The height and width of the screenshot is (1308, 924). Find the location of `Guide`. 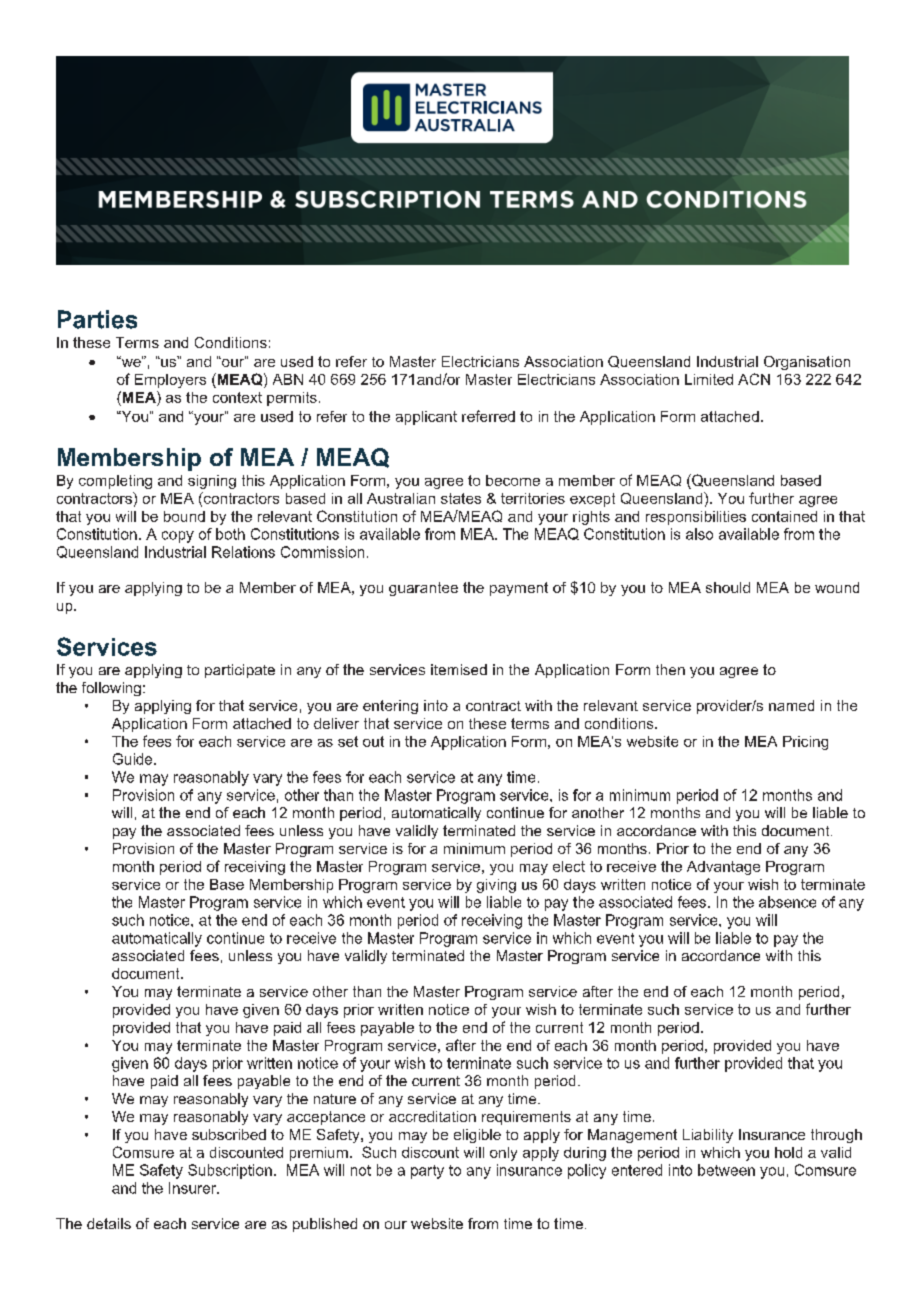

Guide is located at coordinates (134, 759).
